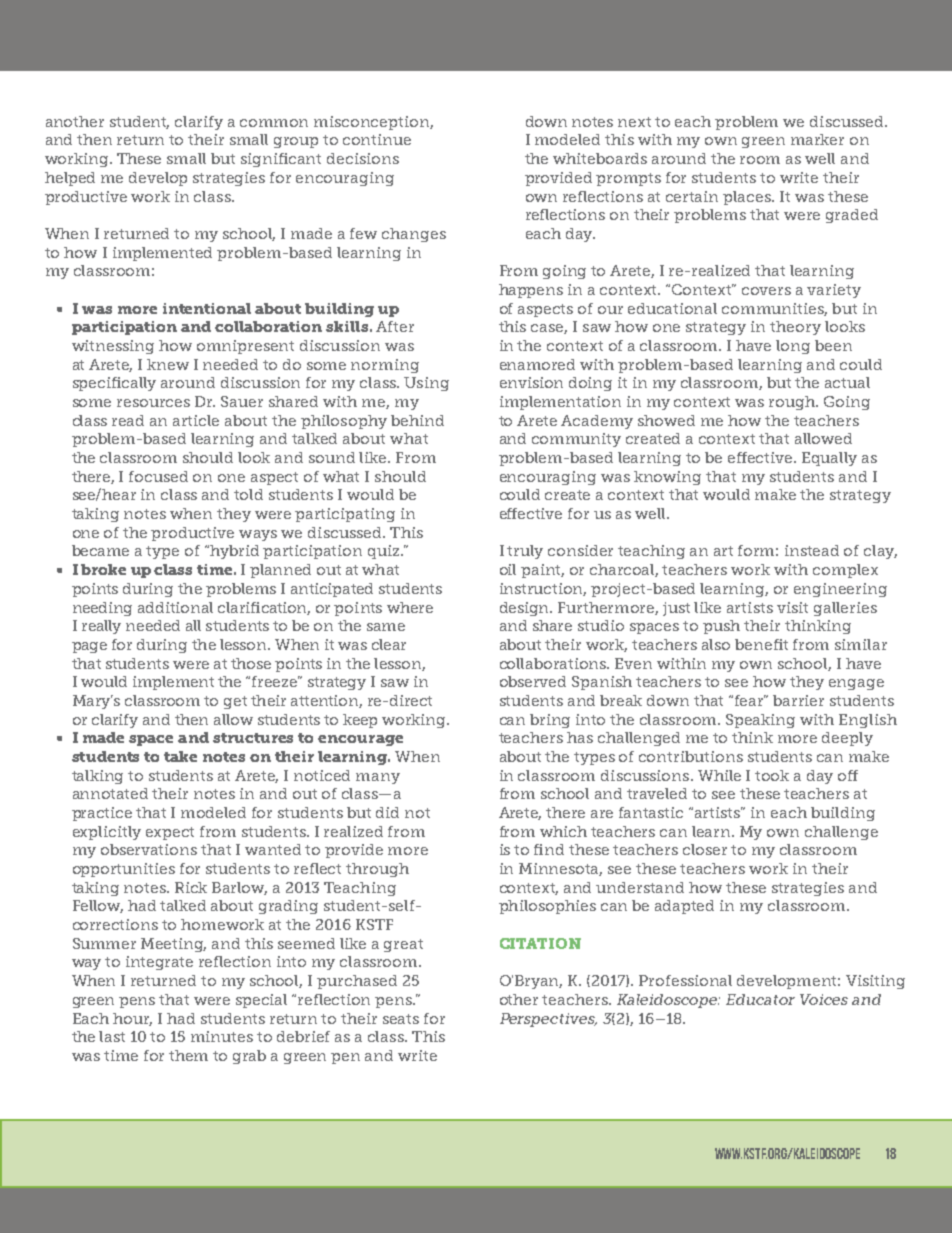 The height and width of the screenshot is (1233, 952). Describe the element at coordinates (829, 459) in the screenshot. I see `Equally` at that location.
